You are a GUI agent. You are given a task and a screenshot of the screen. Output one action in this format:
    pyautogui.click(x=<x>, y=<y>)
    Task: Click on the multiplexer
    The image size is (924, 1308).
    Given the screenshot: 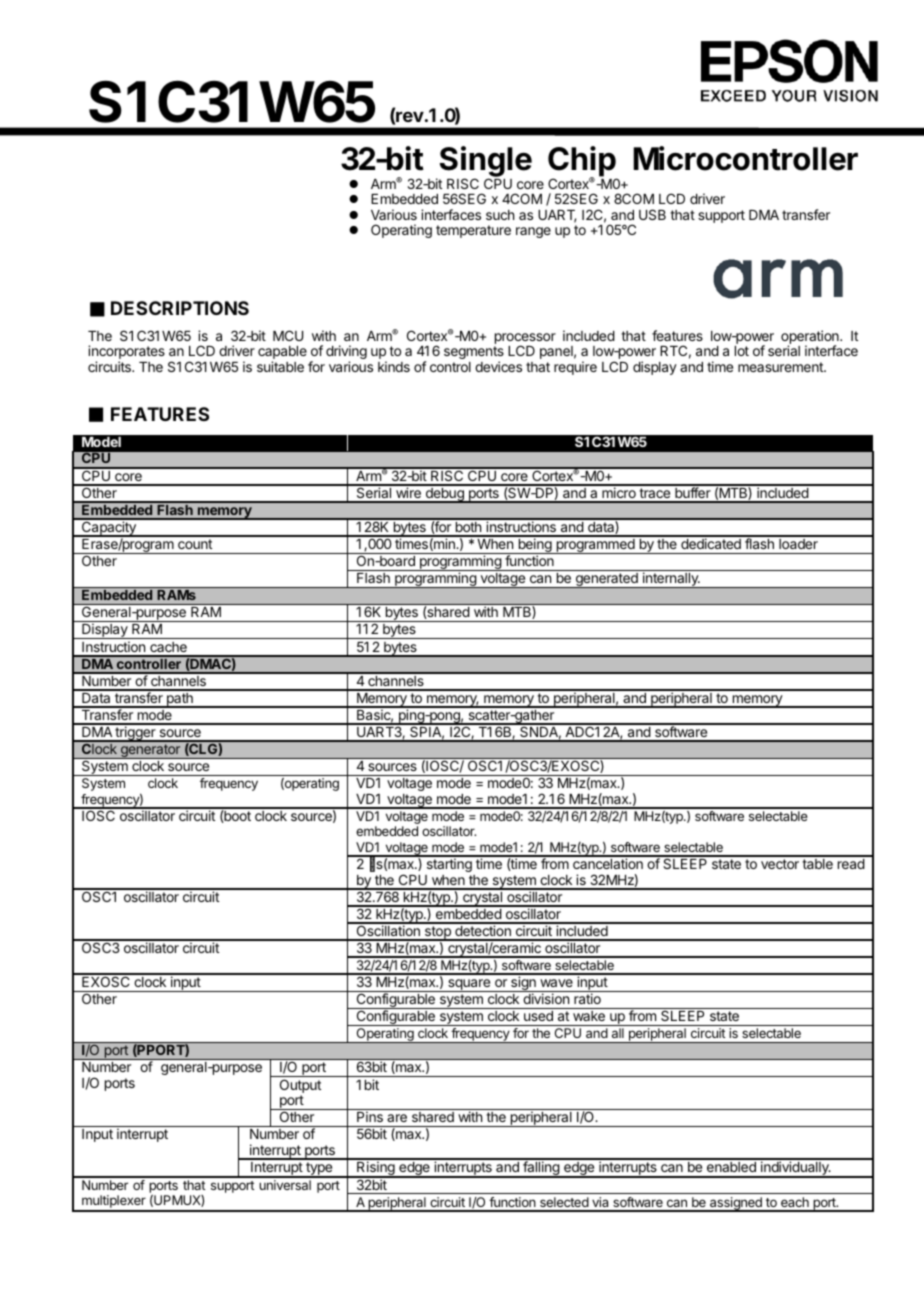 What is the action you would take?
    pyautogui.click(x=114, y=1203)
